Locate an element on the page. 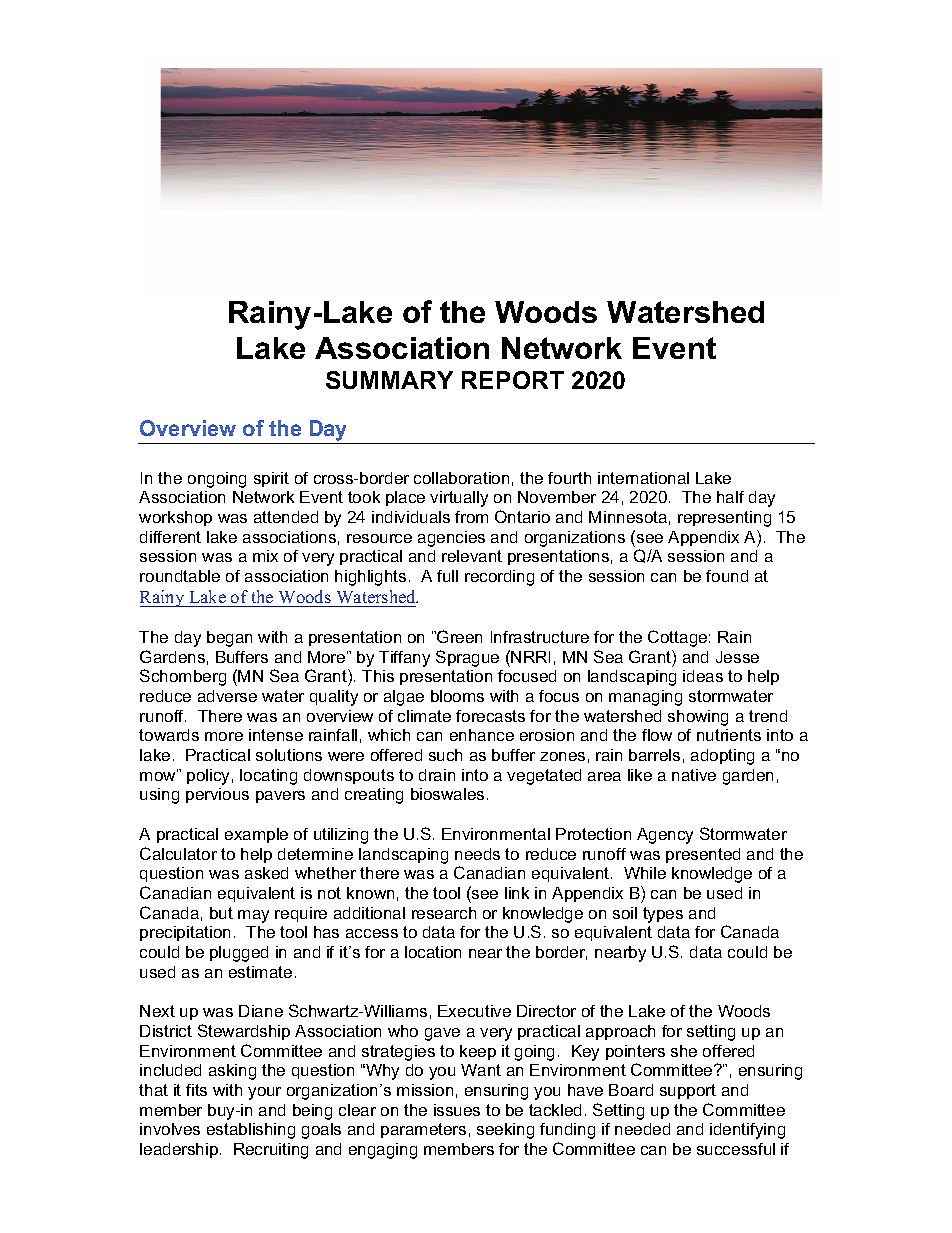 The image size is (952, 1233). issues is located at coordinates (457, 1110).
